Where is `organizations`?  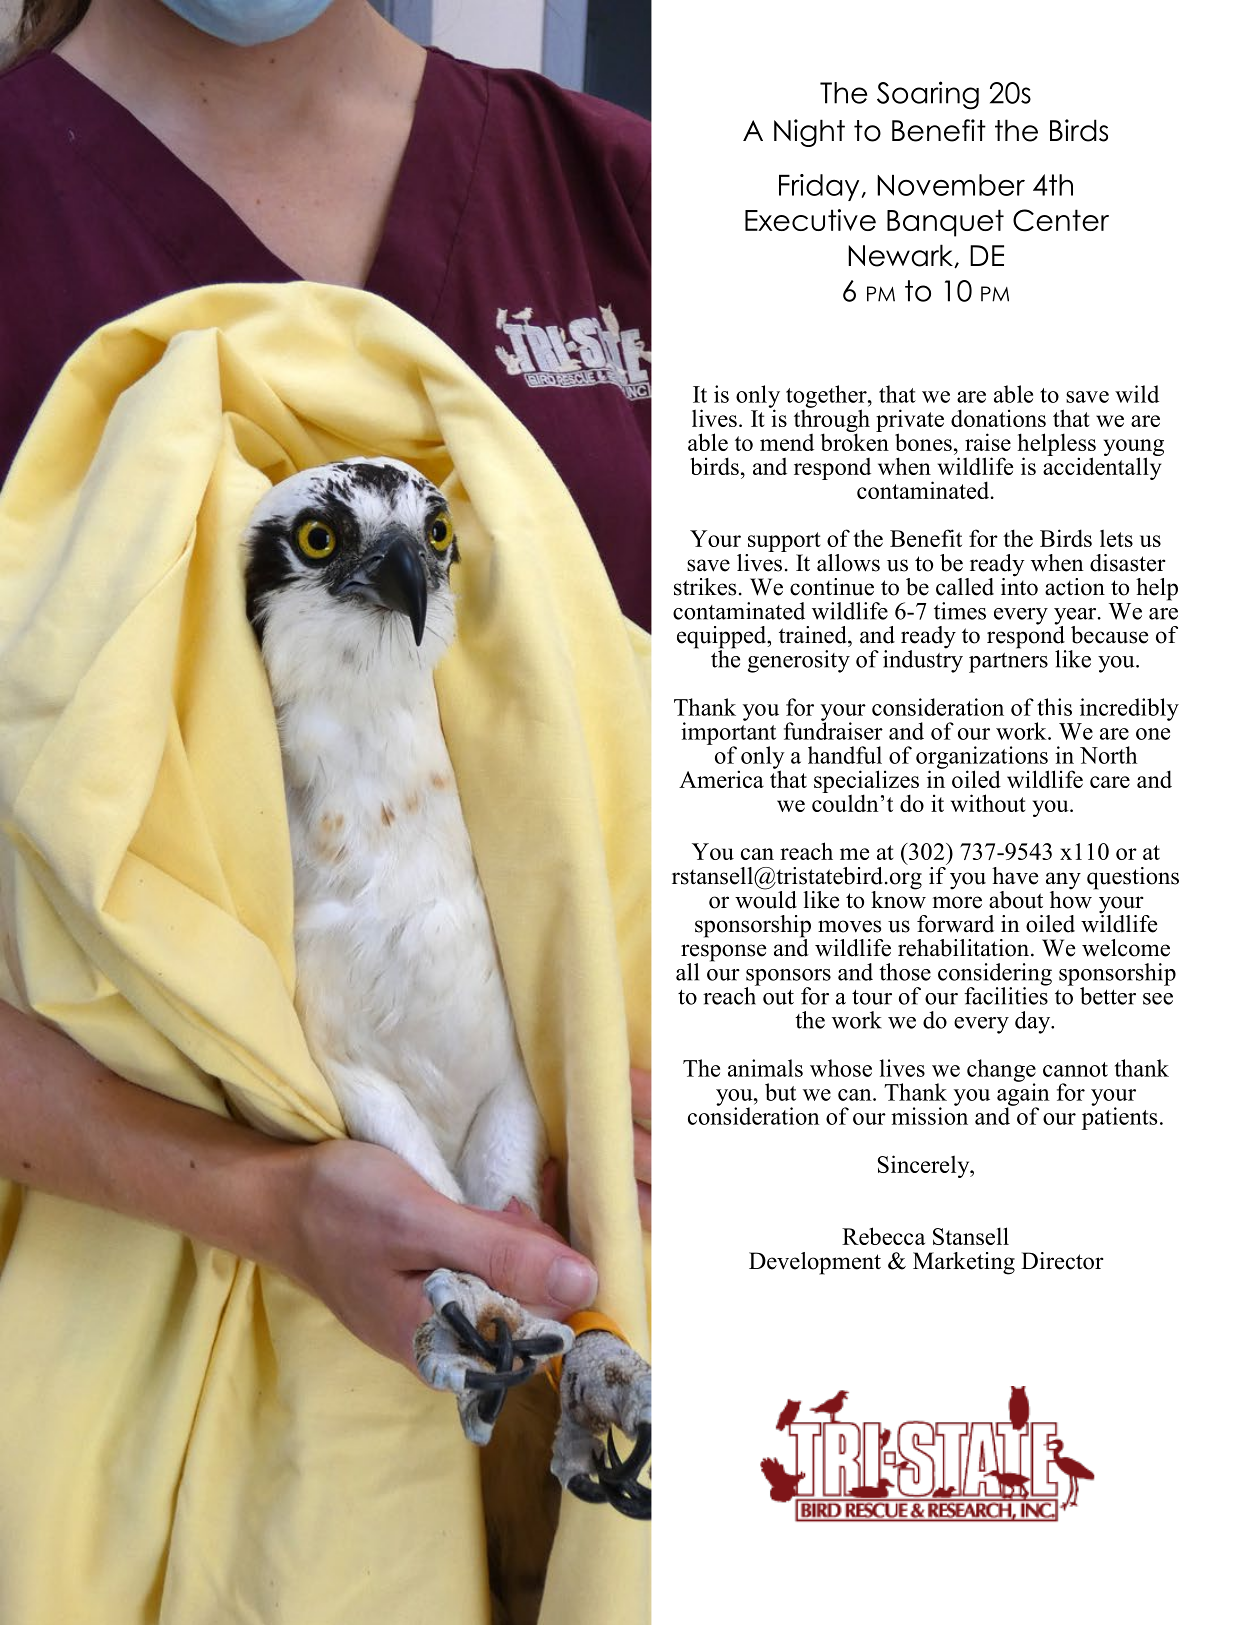
organizations is located at coordinates (982, 758).
